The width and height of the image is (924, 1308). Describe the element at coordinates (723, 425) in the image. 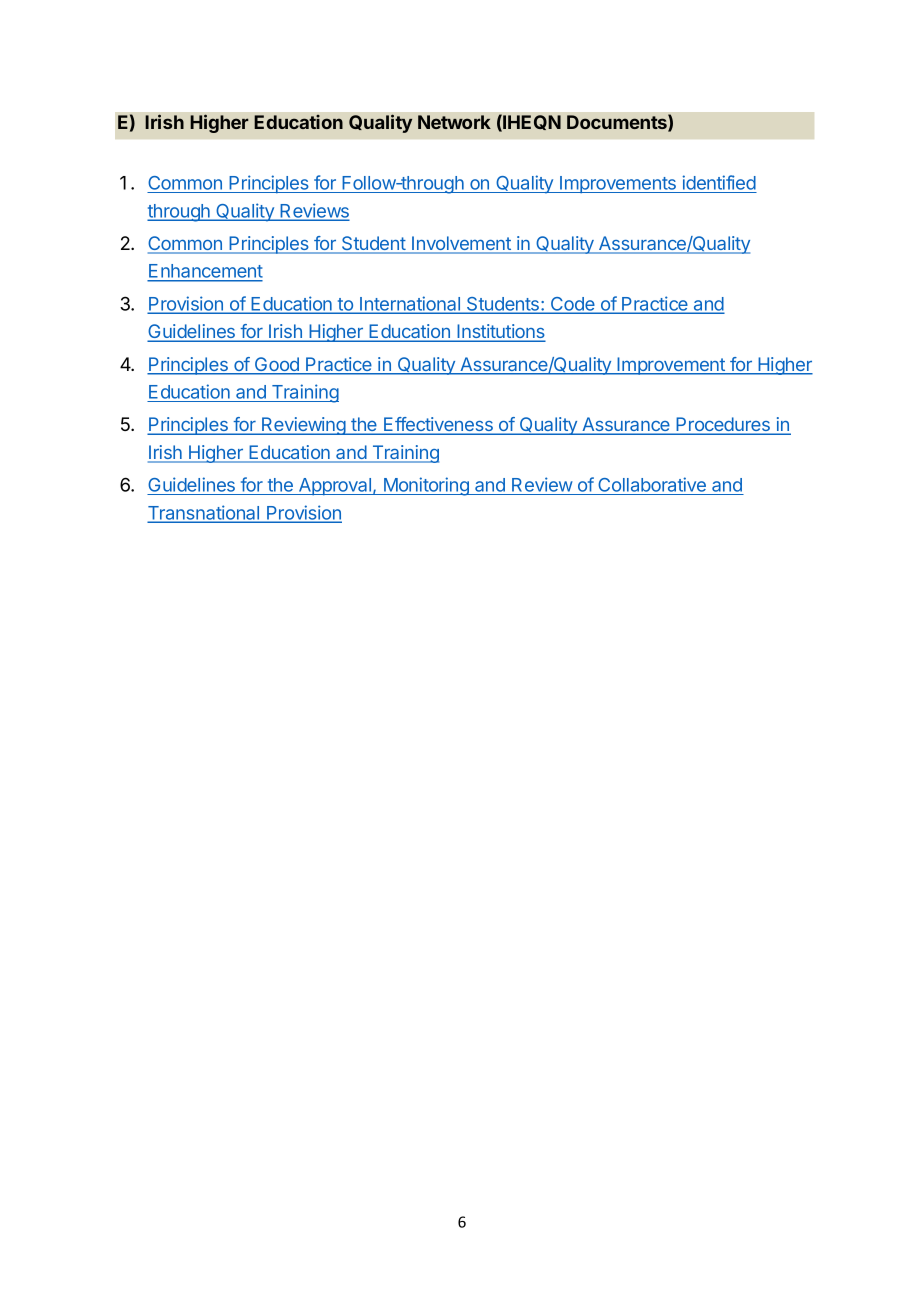

I see `Procedures` at that location.
